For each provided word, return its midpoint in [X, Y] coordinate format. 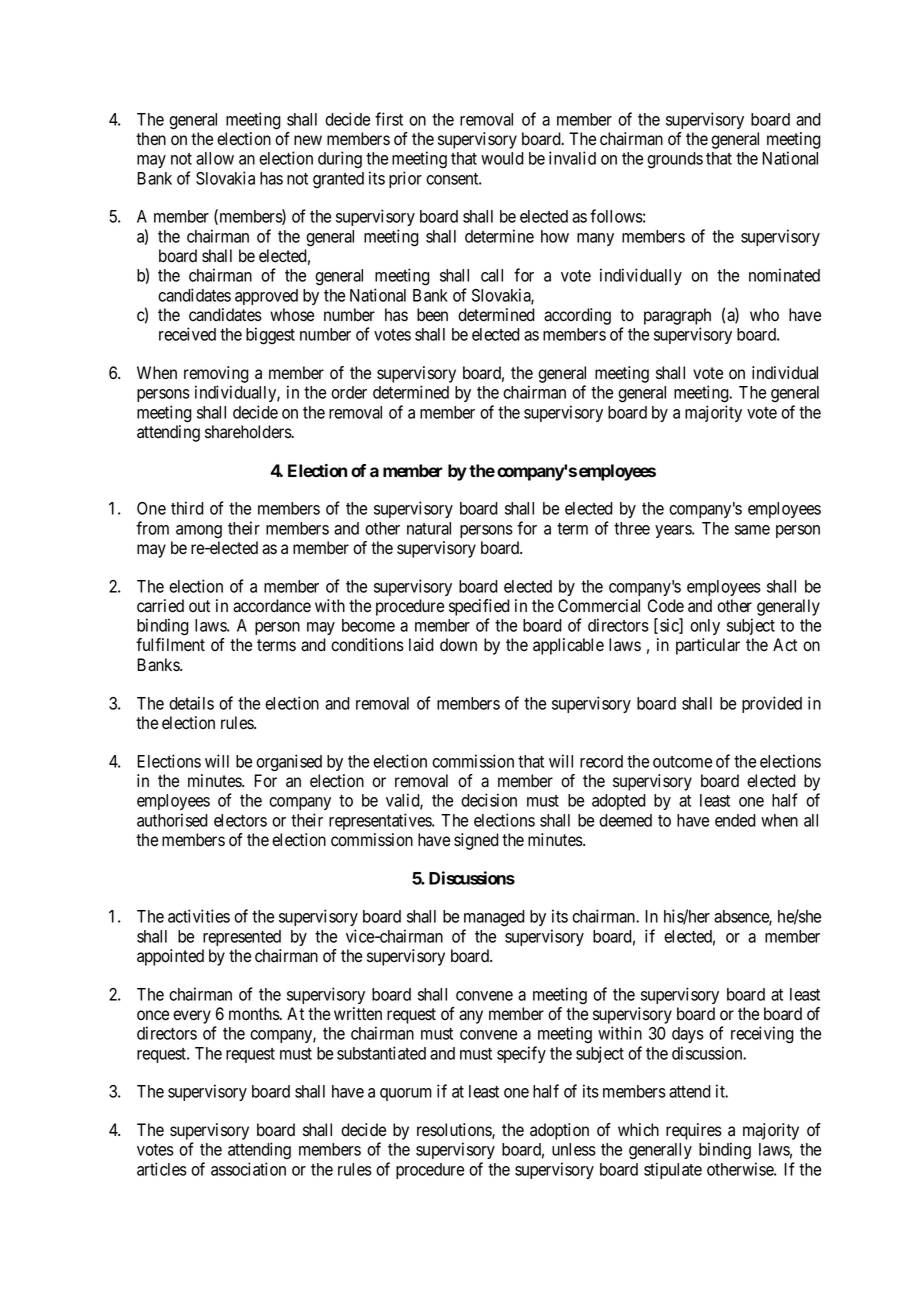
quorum [406, 1094]
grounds [675, 160]
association [248, 1169]
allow [215, 158]
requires [694, 1131]
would [502, 158]
